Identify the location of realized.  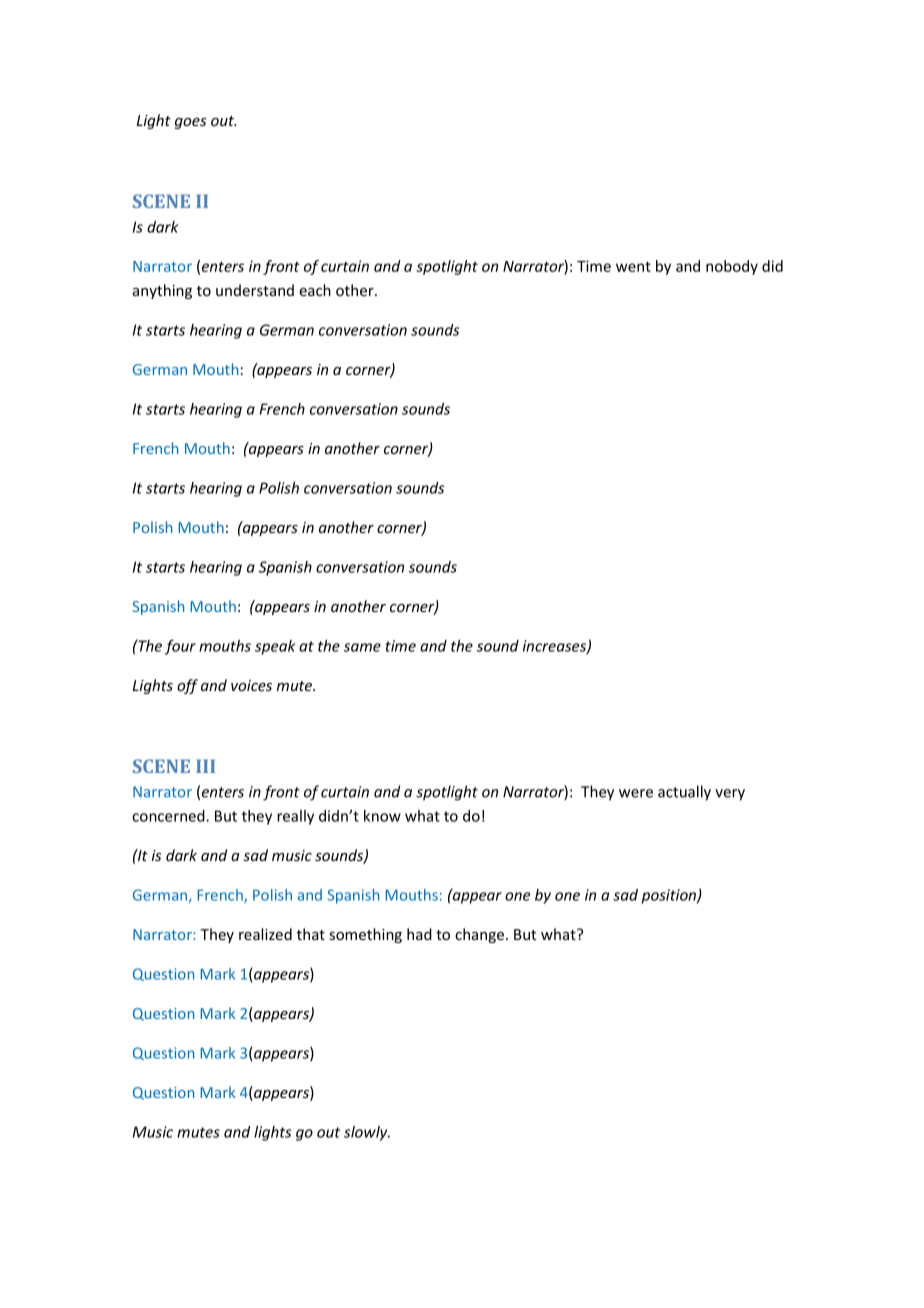
(265, 934).
